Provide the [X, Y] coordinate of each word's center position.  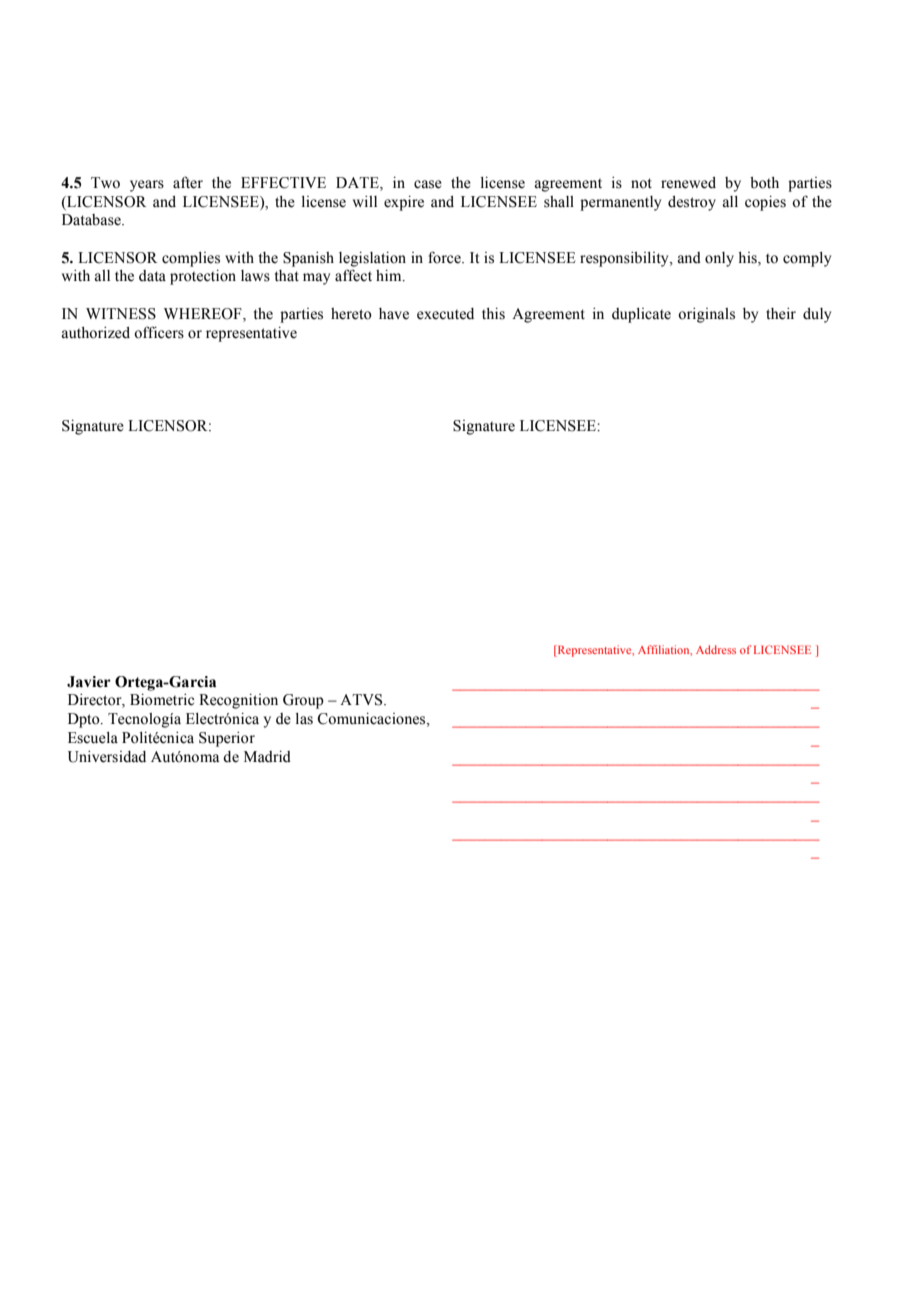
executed [445, 314]
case [428, 184]
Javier [89, 682]
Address [716, 649]
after [188, 182]
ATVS [362, 700]
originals [706, 315]
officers [159, 332]
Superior [227, 739]
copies [765, 203]
